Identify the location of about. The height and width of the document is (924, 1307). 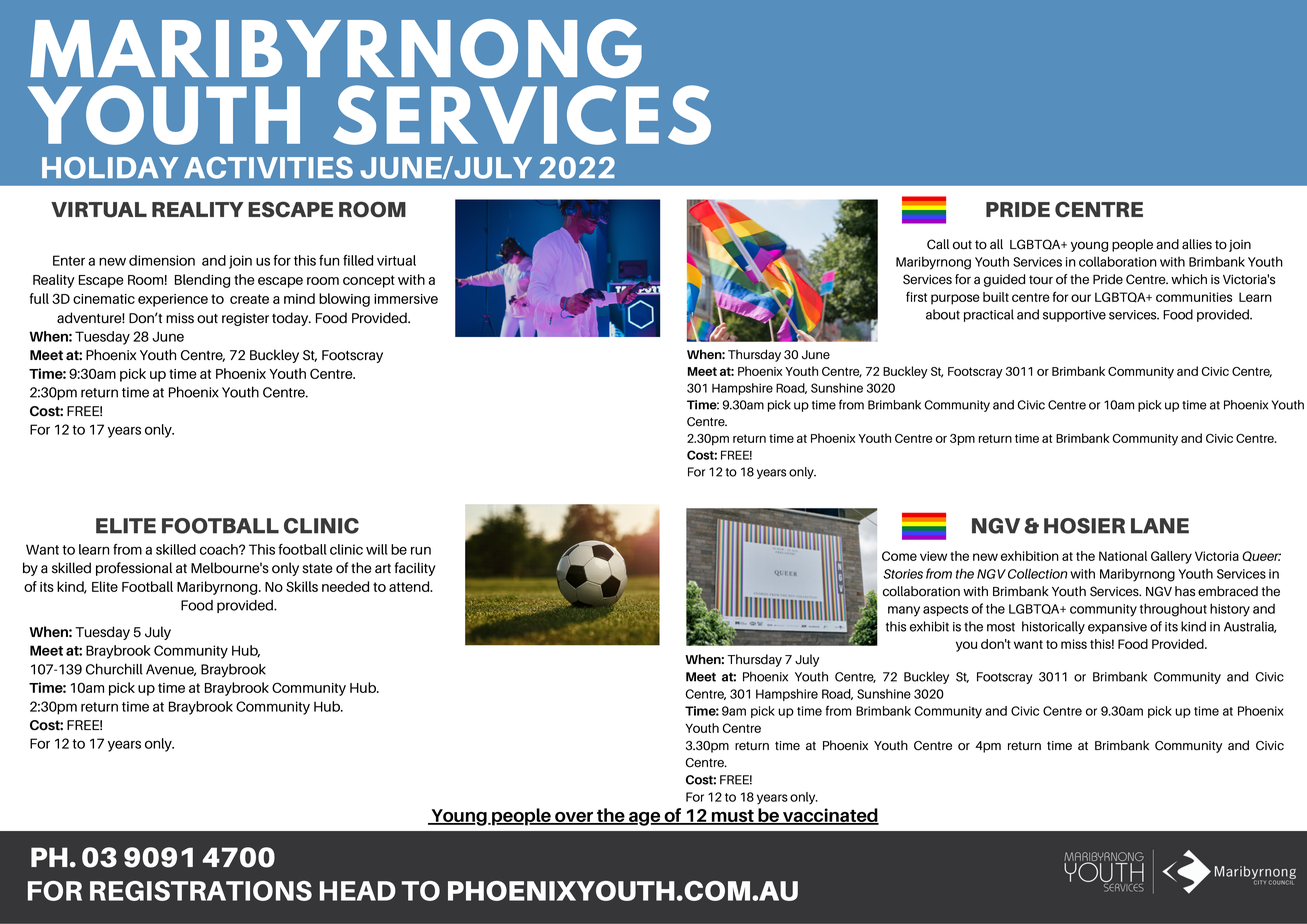
(943, 314).
